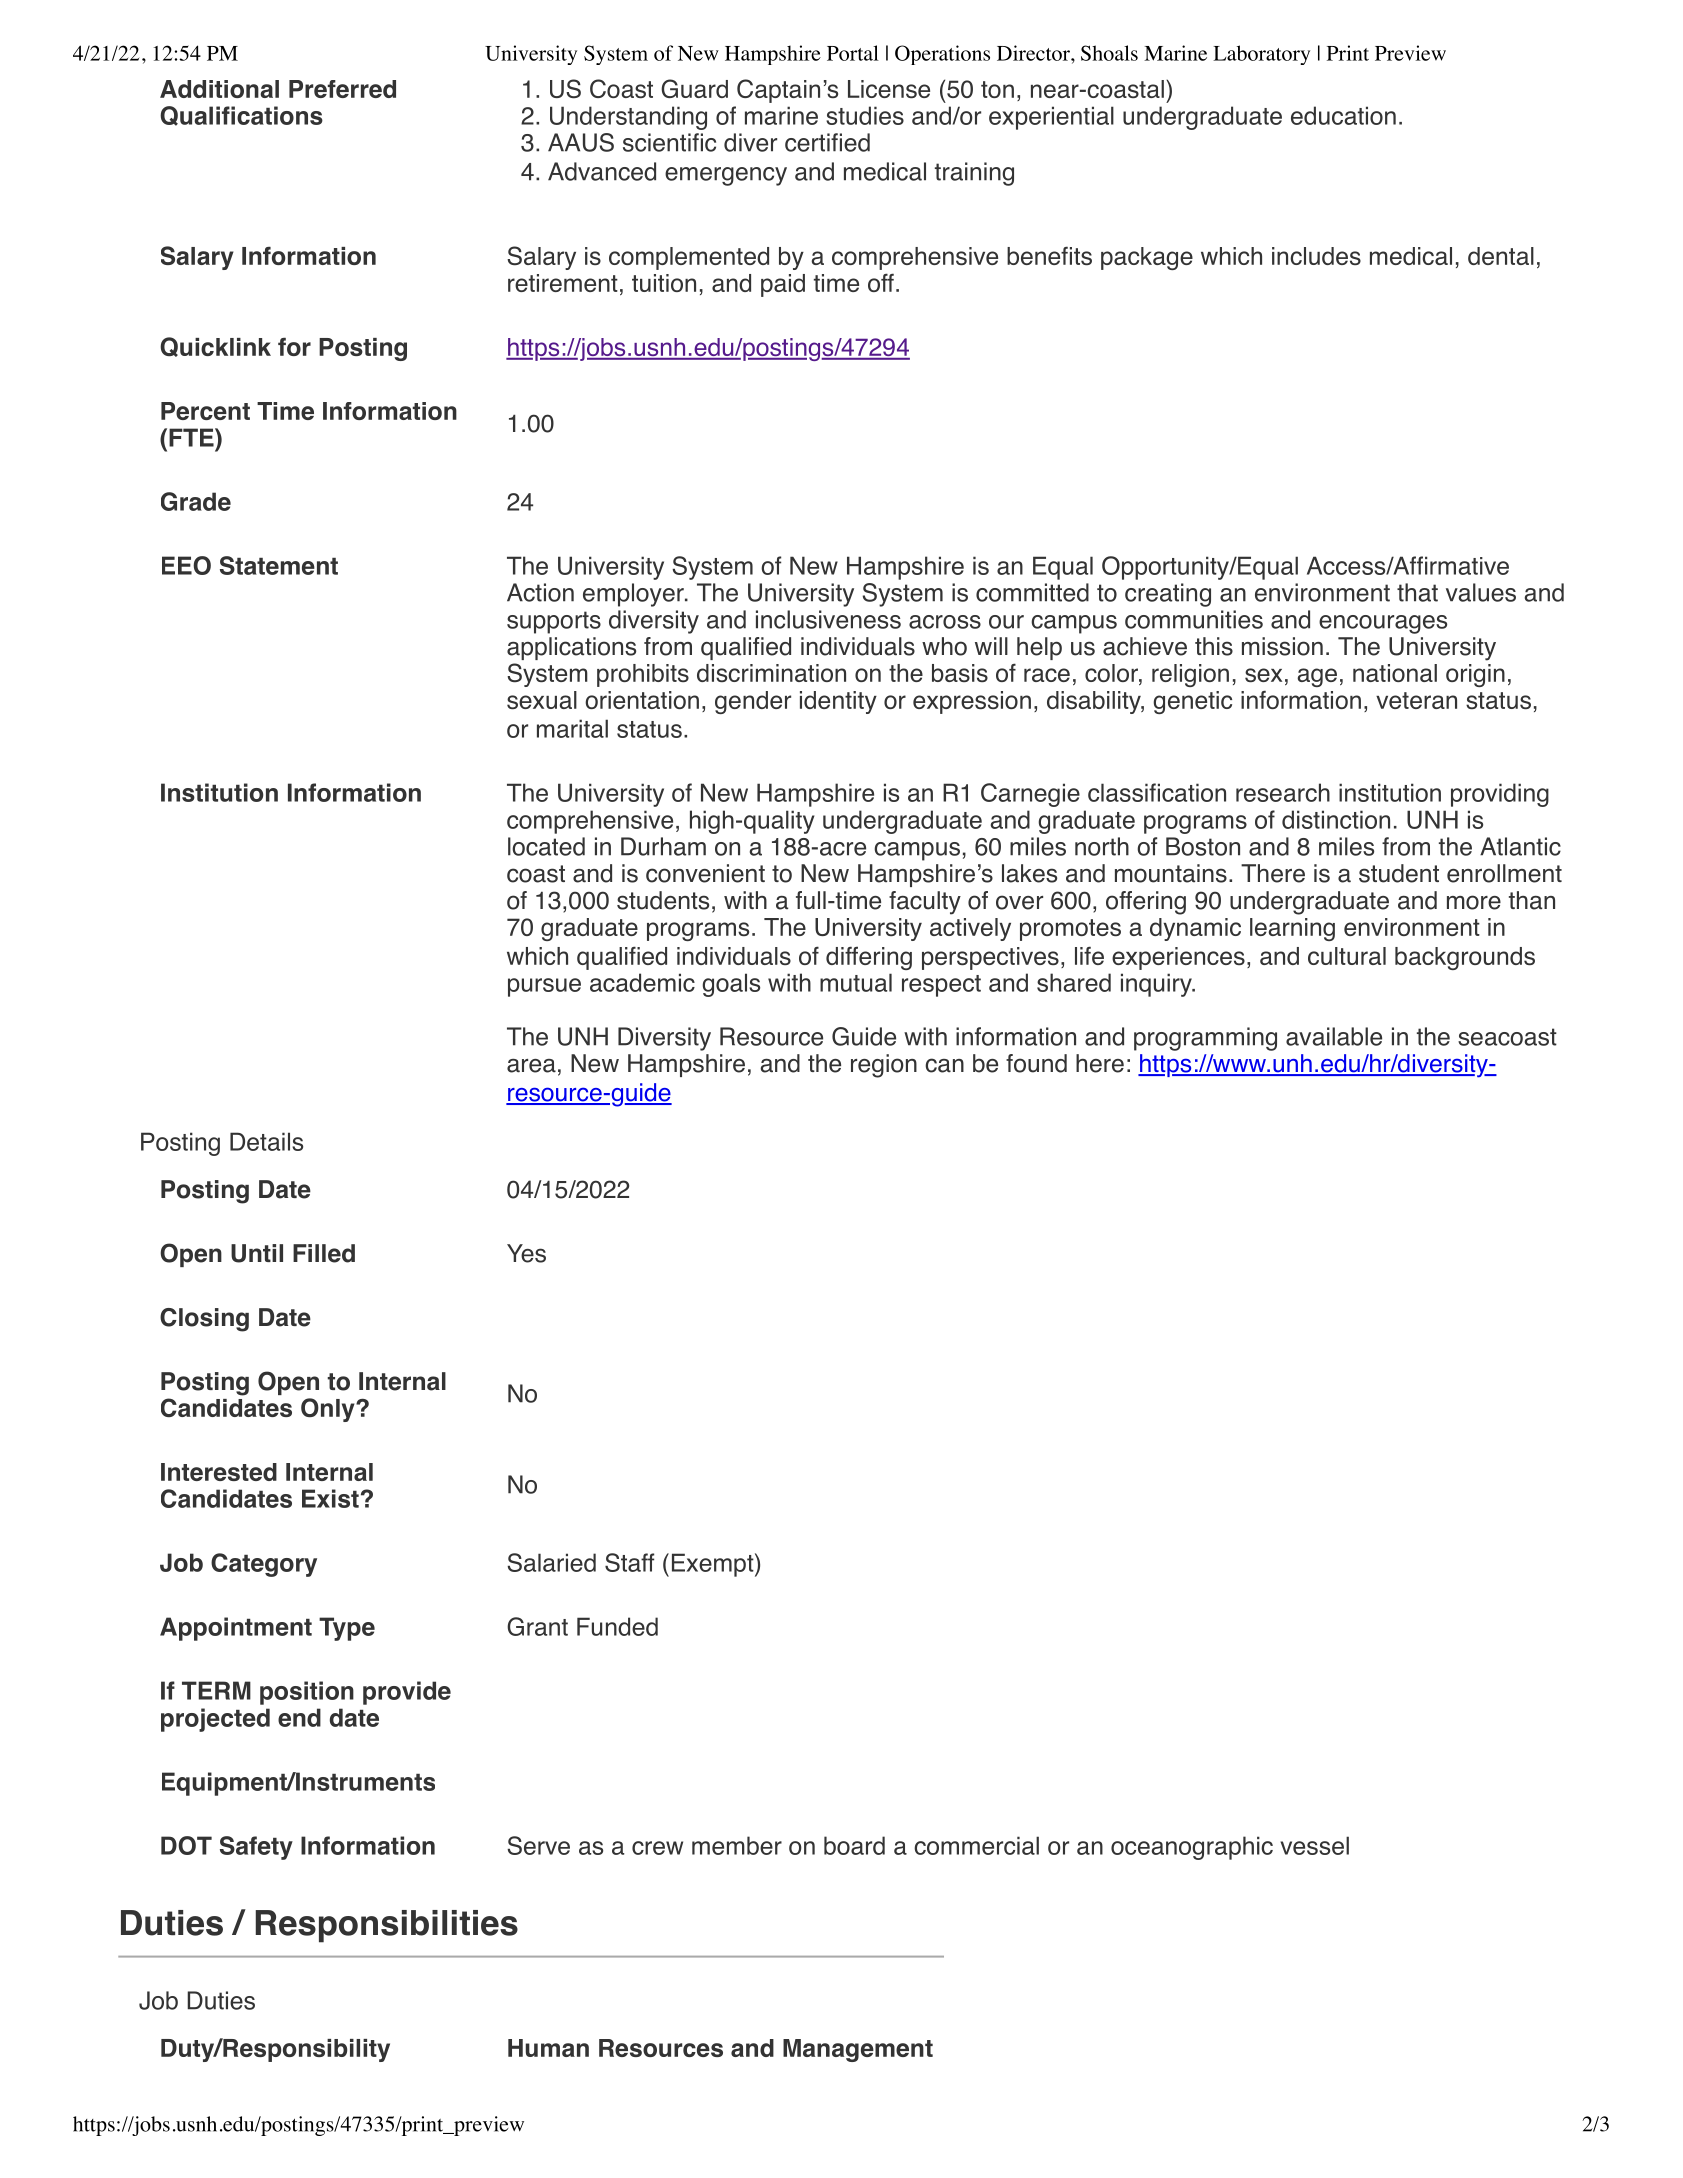 Image resolution: width=1683 pixels, height=2178 pixels. What do you see at coordinates (1314, 1845) in the document?
I see `vessel` at bounding box center [1314, 1845].
